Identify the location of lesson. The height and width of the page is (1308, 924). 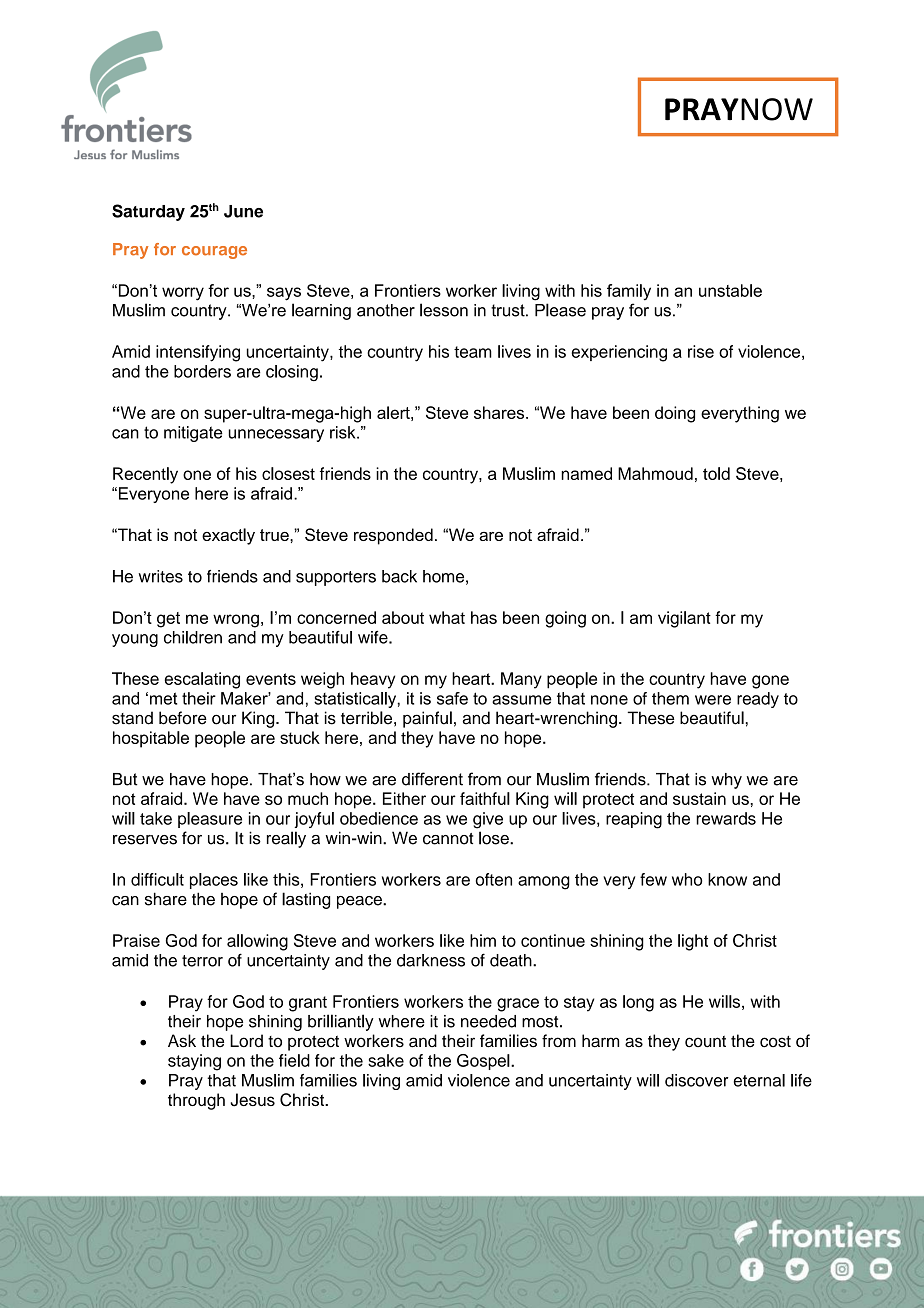
(444, 310).
